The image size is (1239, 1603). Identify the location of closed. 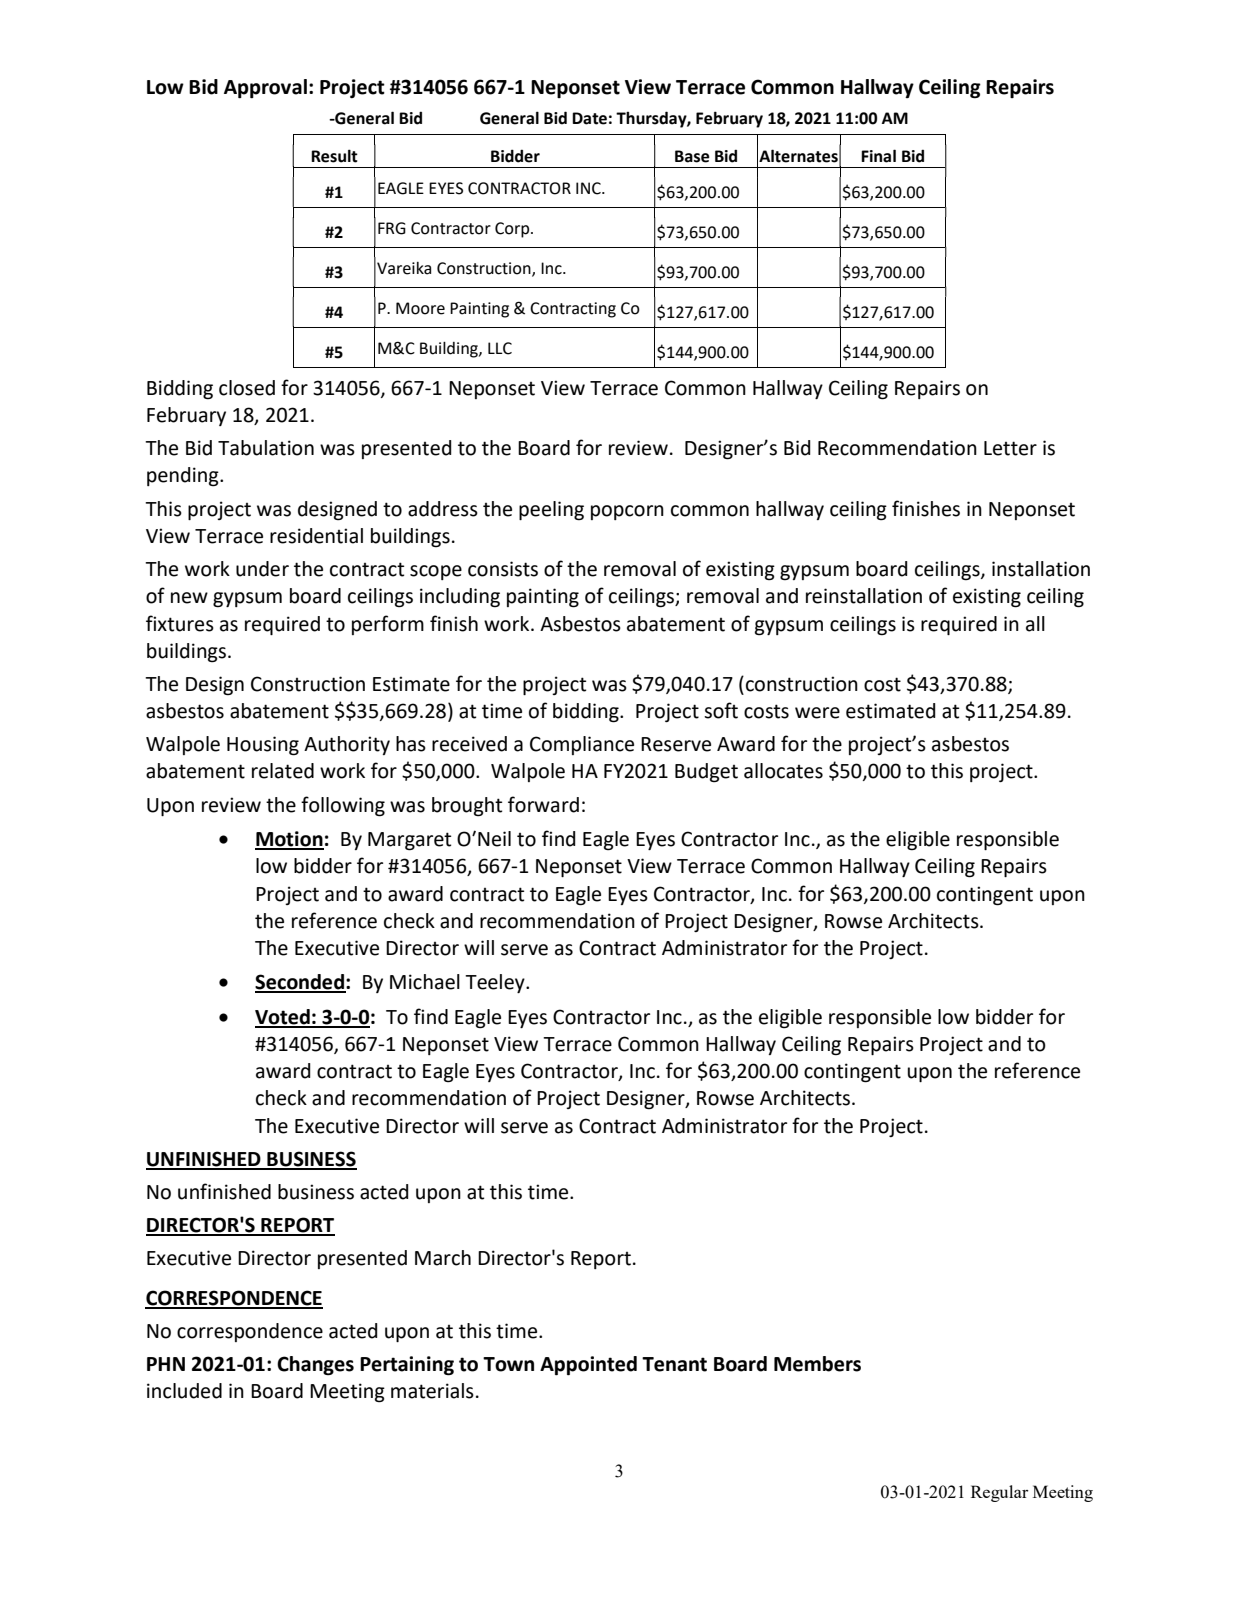
(247, 388).
